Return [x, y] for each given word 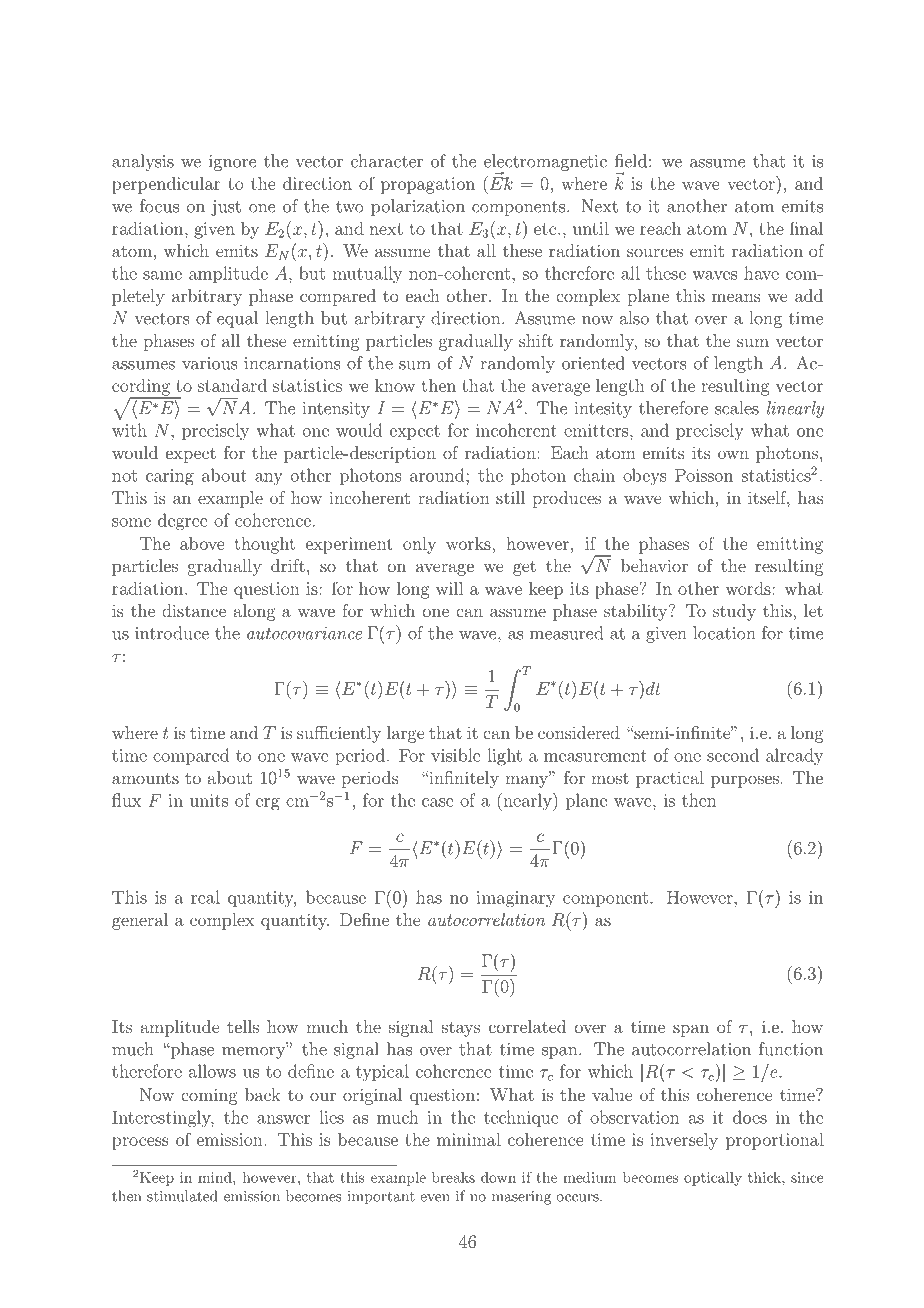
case [438, 802]
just [226, 208]
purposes [746, 781]
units [209, 800]
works [469, 543]
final [806, 228]
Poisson [704, 475]
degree [183, 522]
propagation [428, 185]
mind [216, 1177]
